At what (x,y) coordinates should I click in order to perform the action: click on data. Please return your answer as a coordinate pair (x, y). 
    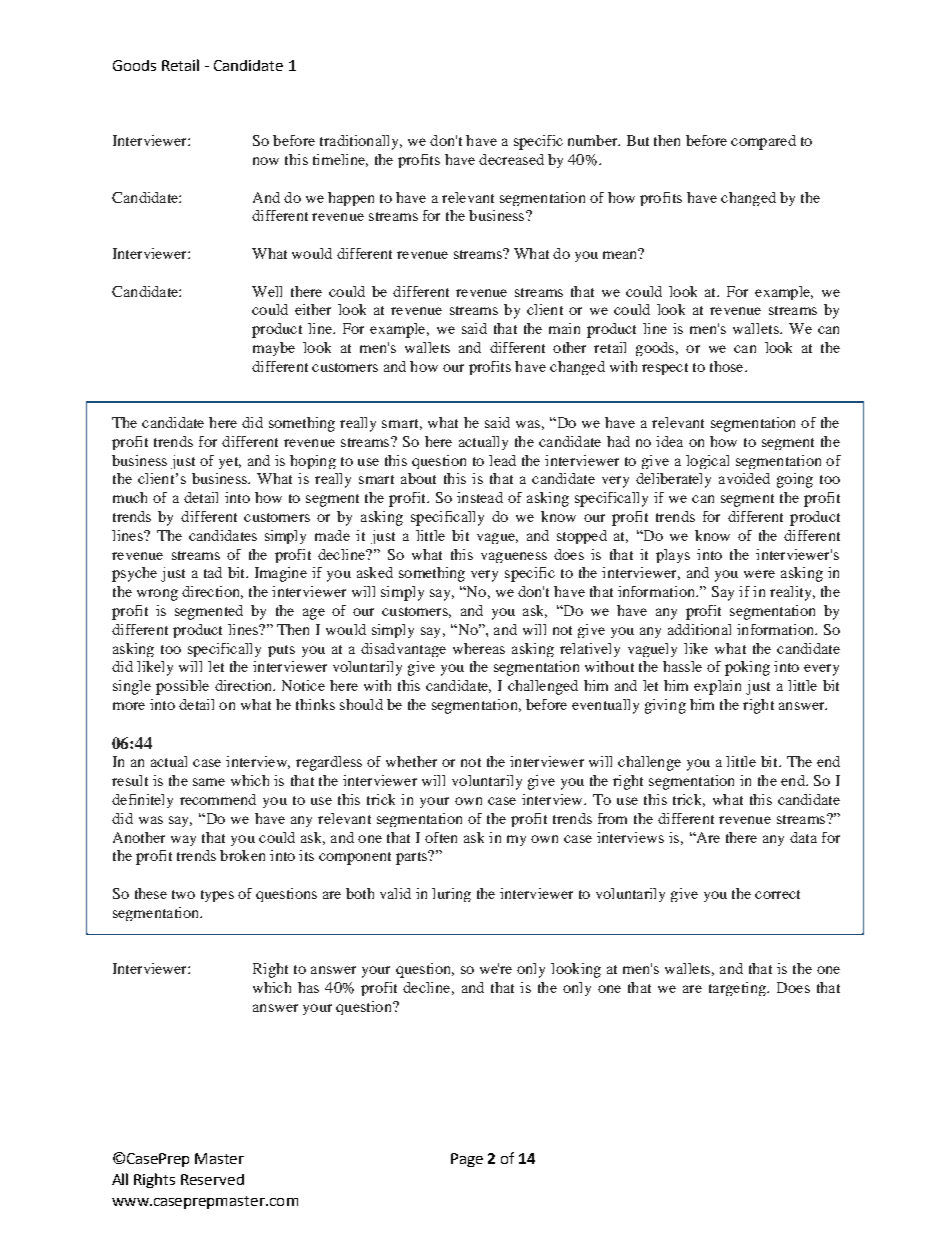
    Looking at the image, I should click on (803, 837).
